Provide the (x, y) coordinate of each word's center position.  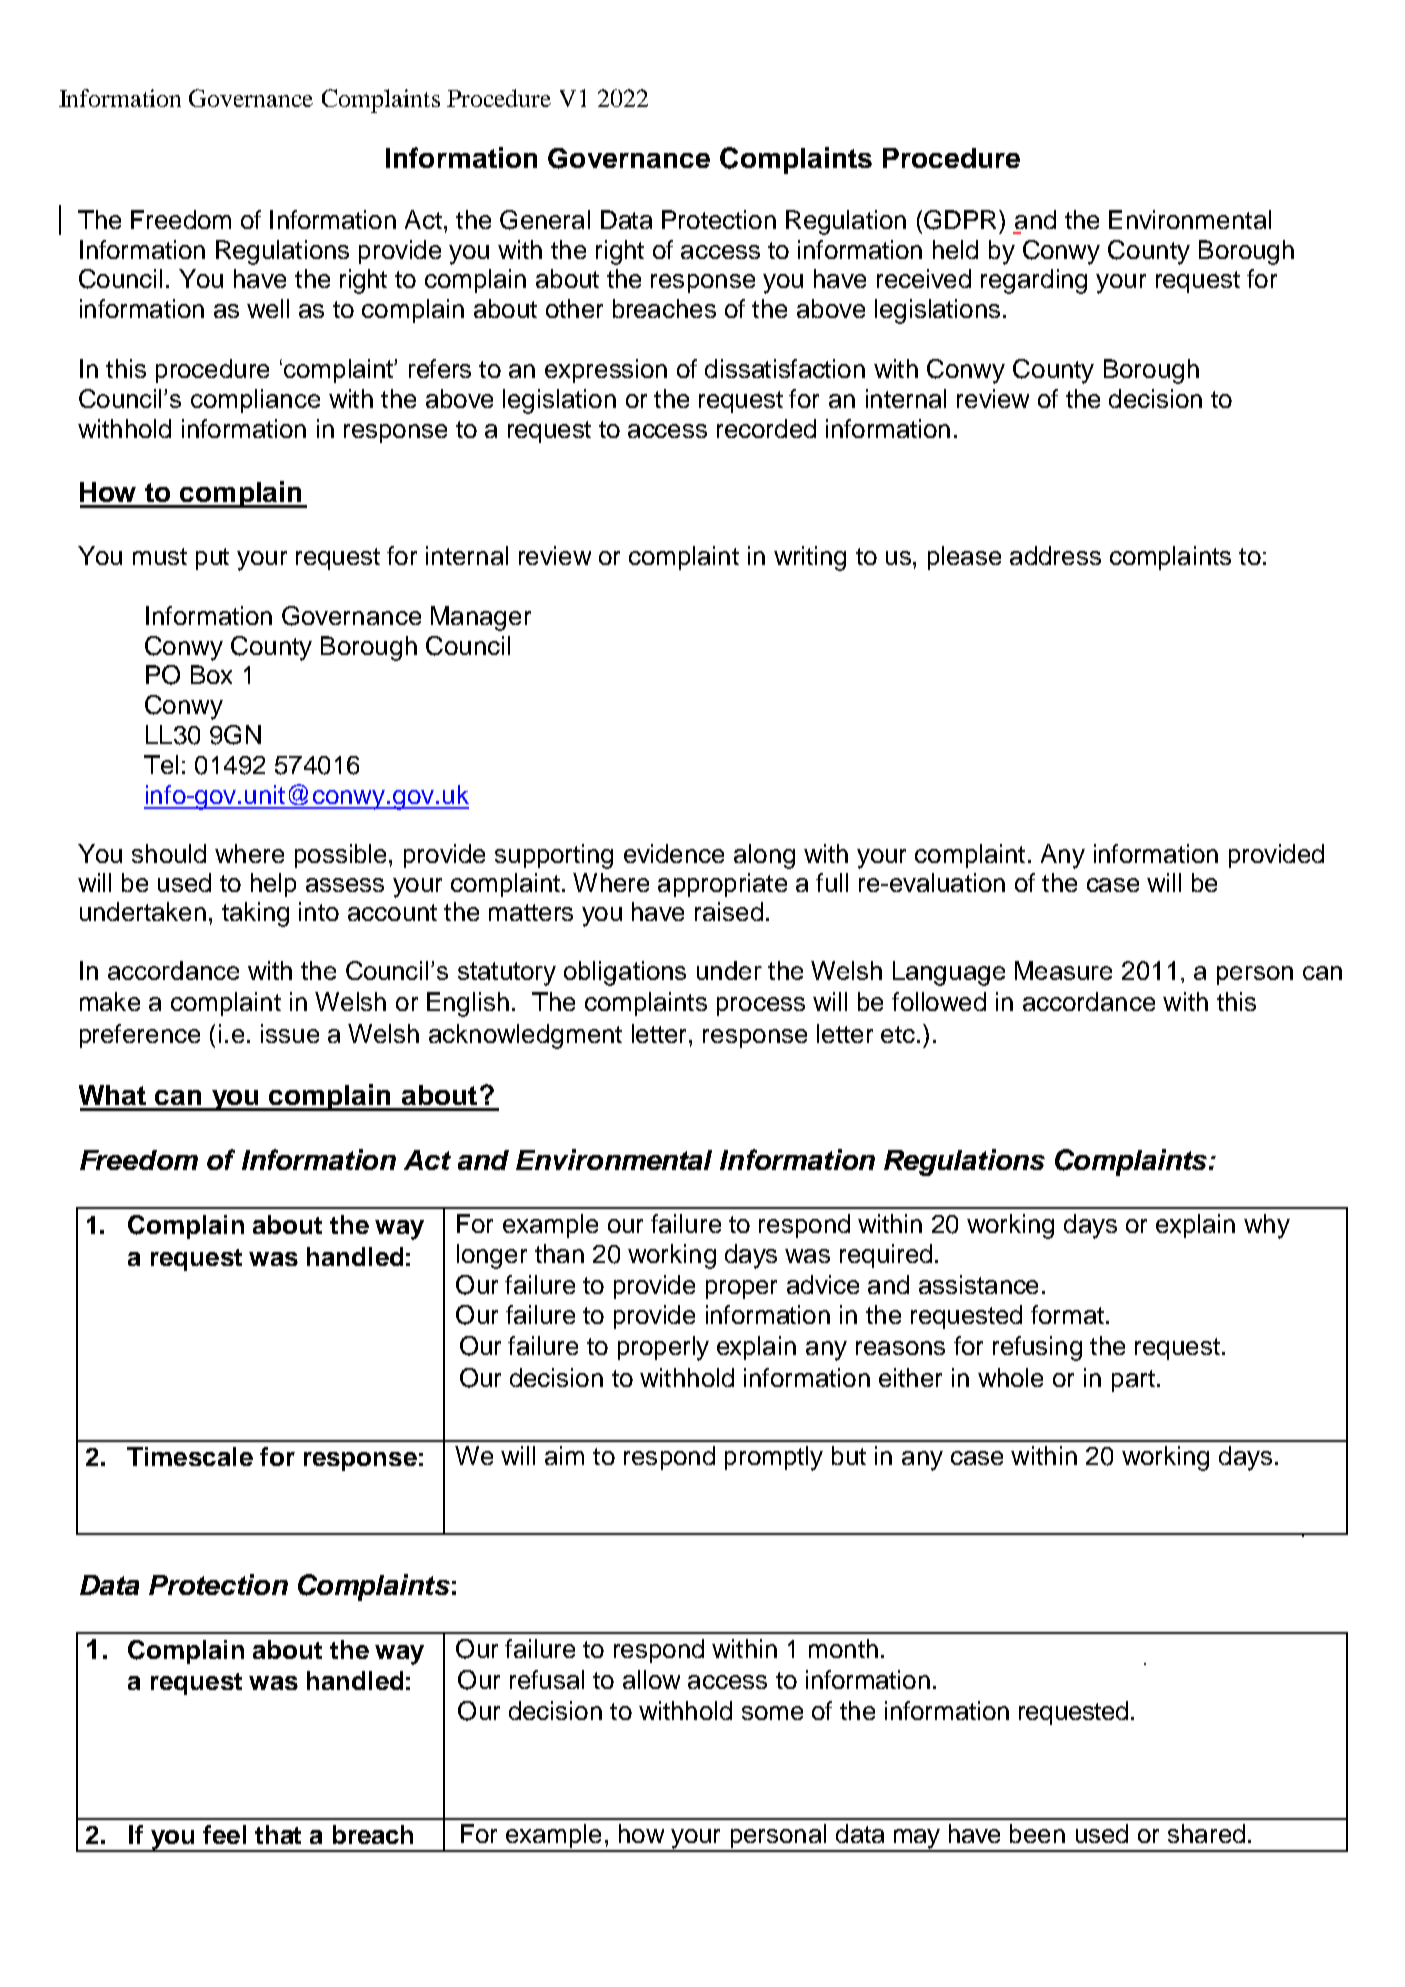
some (772, 1713)
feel (224, 1834)
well (268, 308)
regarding (1034, 281)
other (574, 308)
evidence (674, 853)
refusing (1037, 1348)
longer (492, 1256)
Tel (161, 764)
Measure (1063, 970)
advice (823, 1284)
